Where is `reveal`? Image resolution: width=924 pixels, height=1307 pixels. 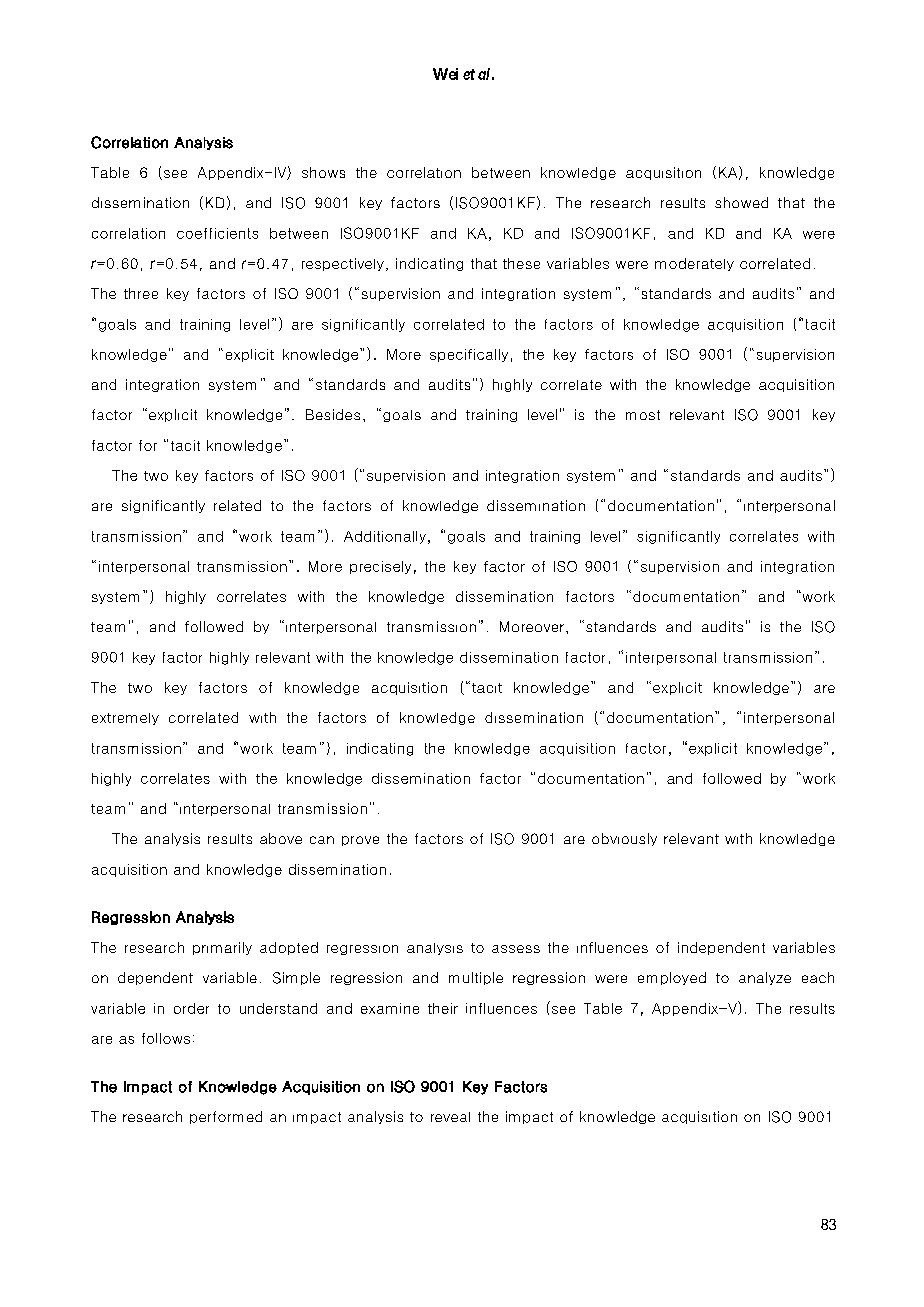
reveal is located at coordinates (450, 1117).
